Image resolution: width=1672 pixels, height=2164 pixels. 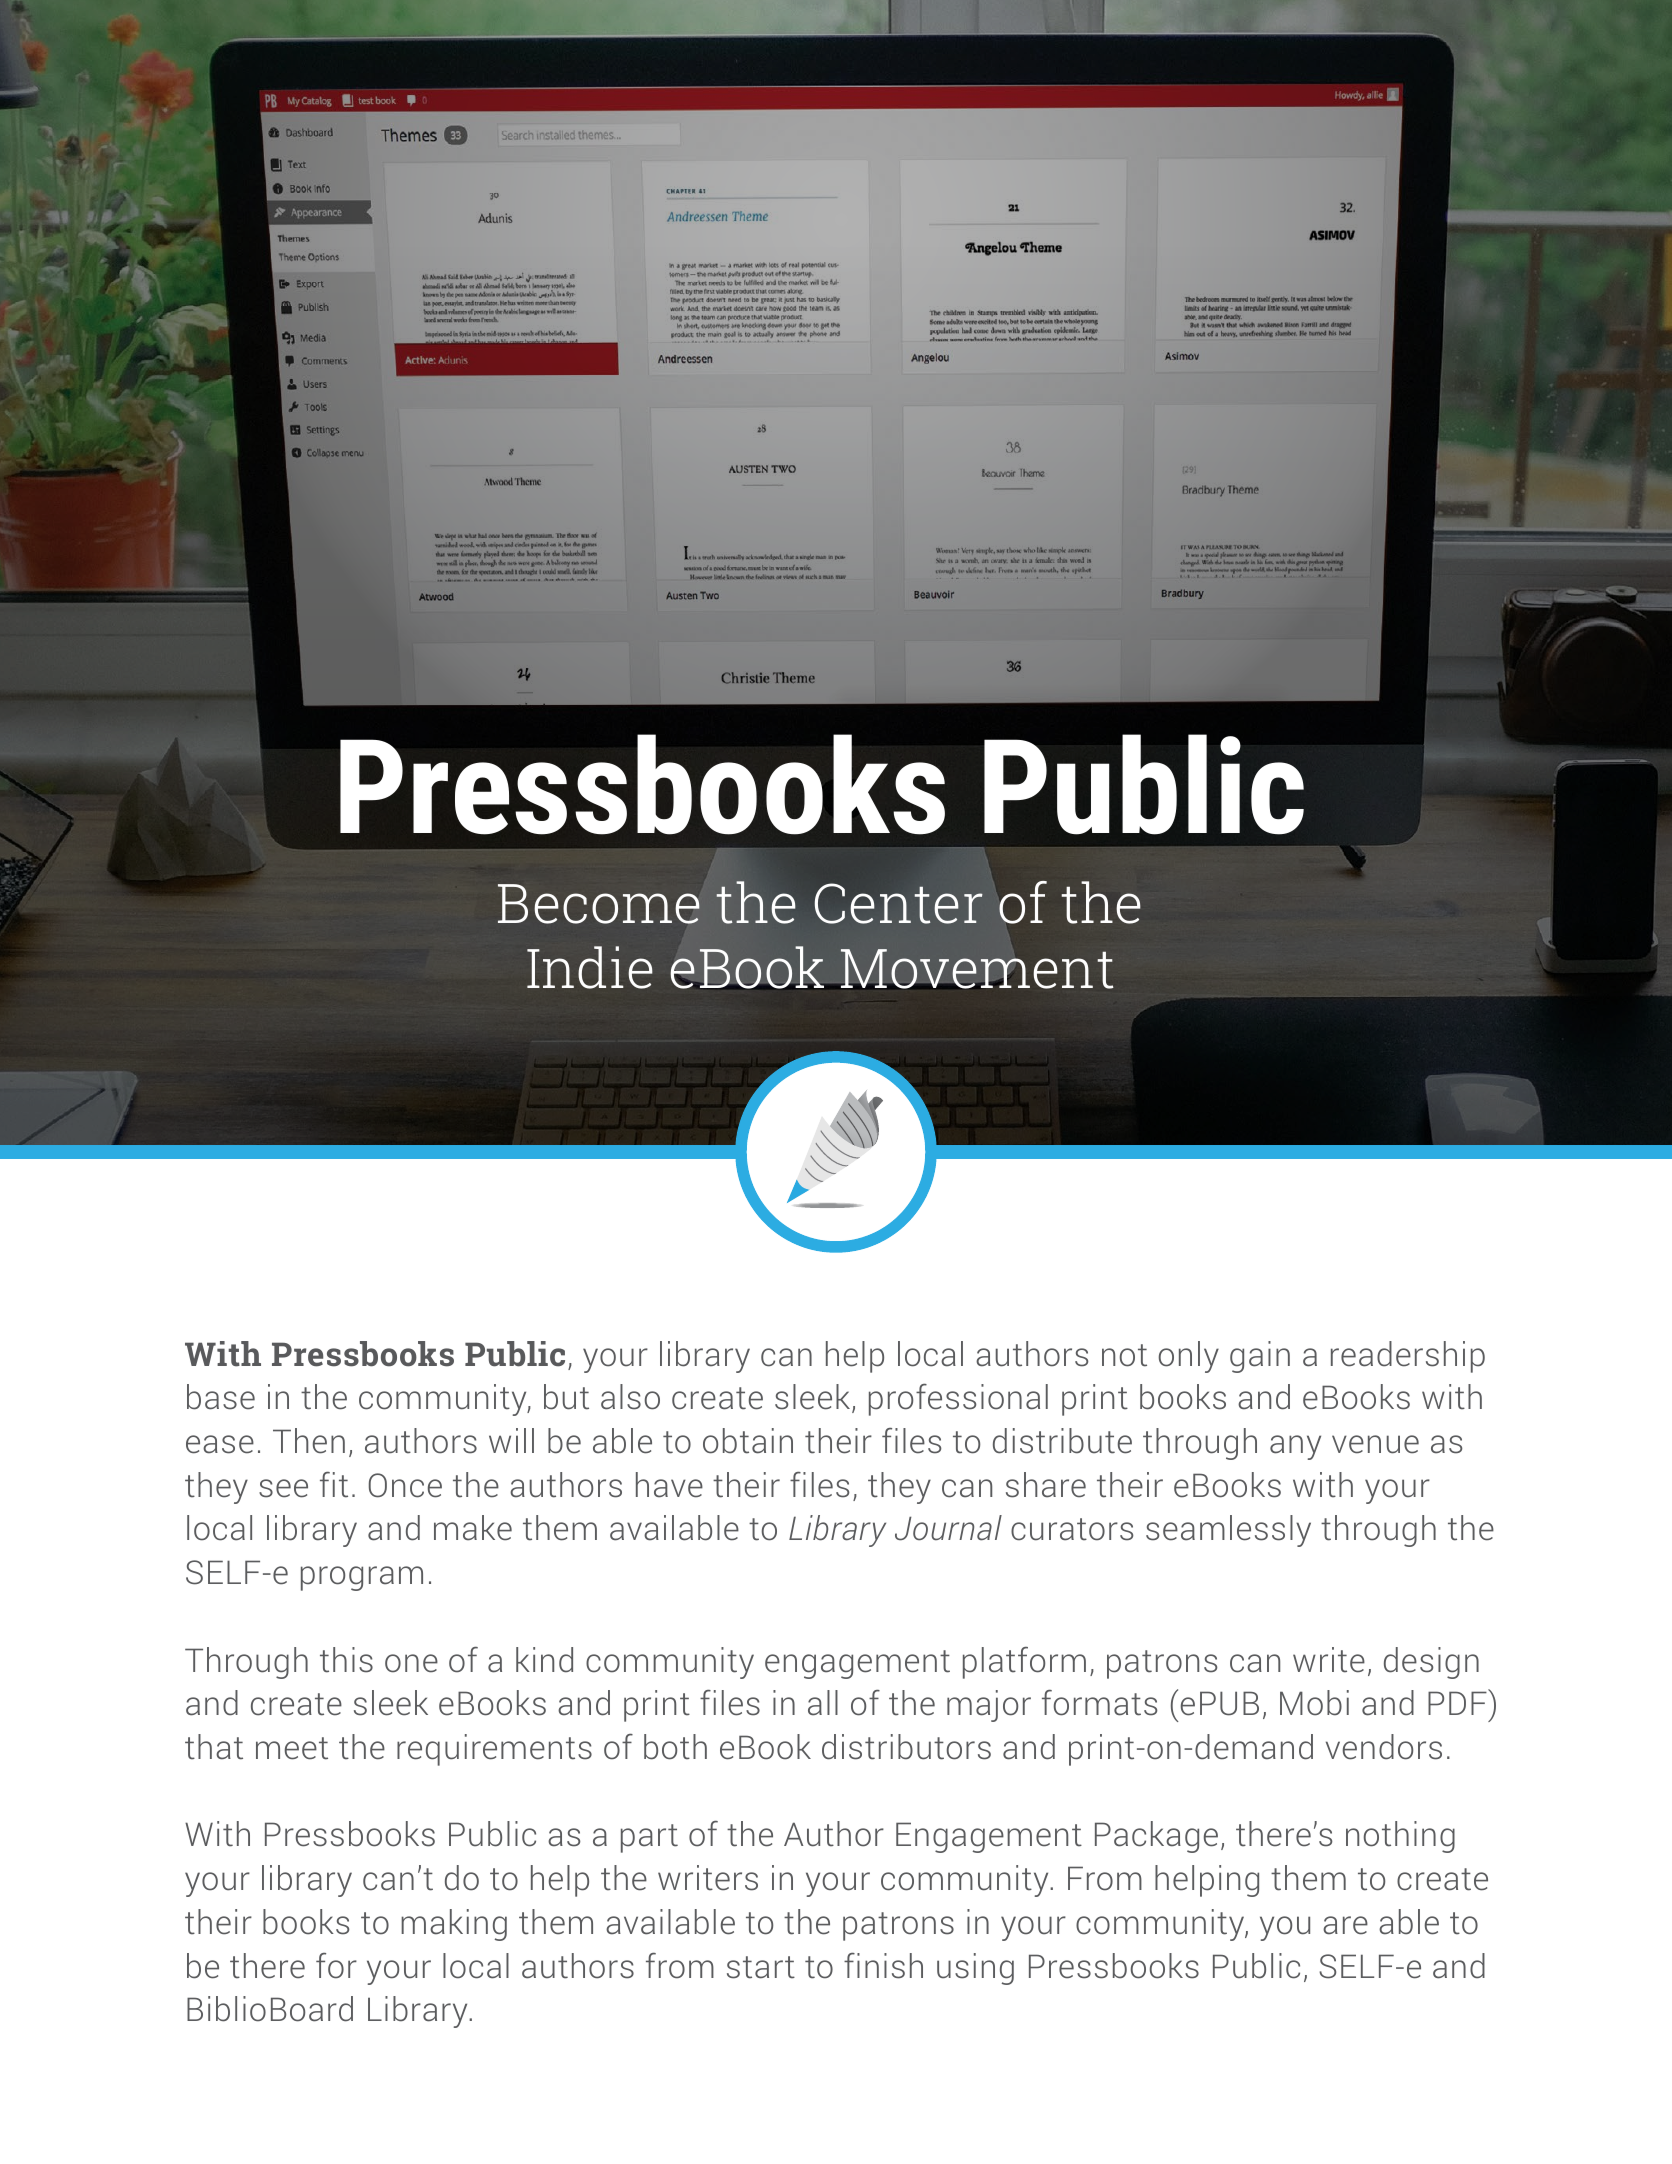 I want to click on Become, so click(x=599, y=904).
